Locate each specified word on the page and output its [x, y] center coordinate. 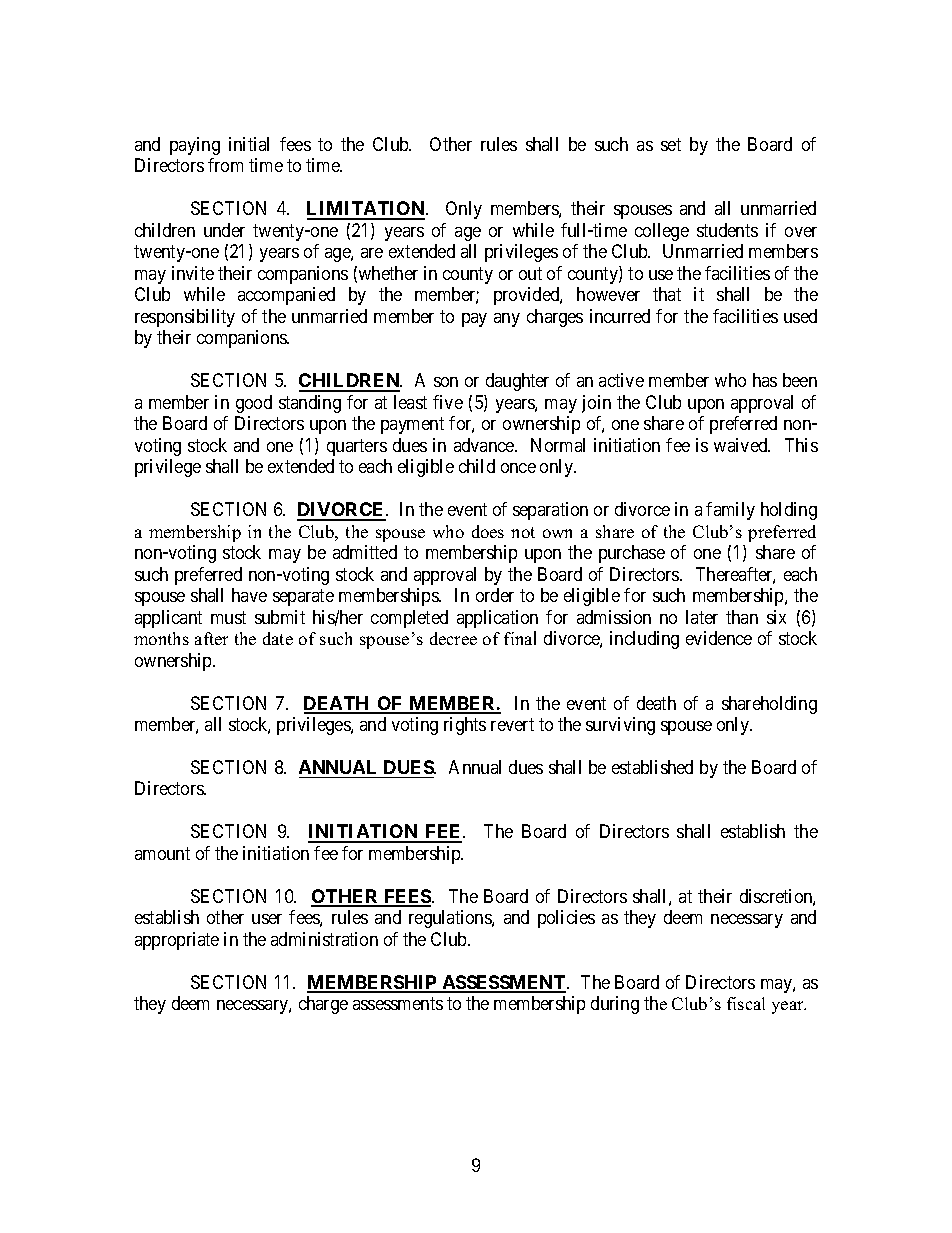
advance [485, 445]
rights [465, 726]
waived [742, 445]
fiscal [746, 1003]
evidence [719, 638]
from [225, 165]
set [671, 144]
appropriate [177, 941]
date [278, 638]
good [254, 404]
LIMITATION [367, 210]
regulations [451, 919]
